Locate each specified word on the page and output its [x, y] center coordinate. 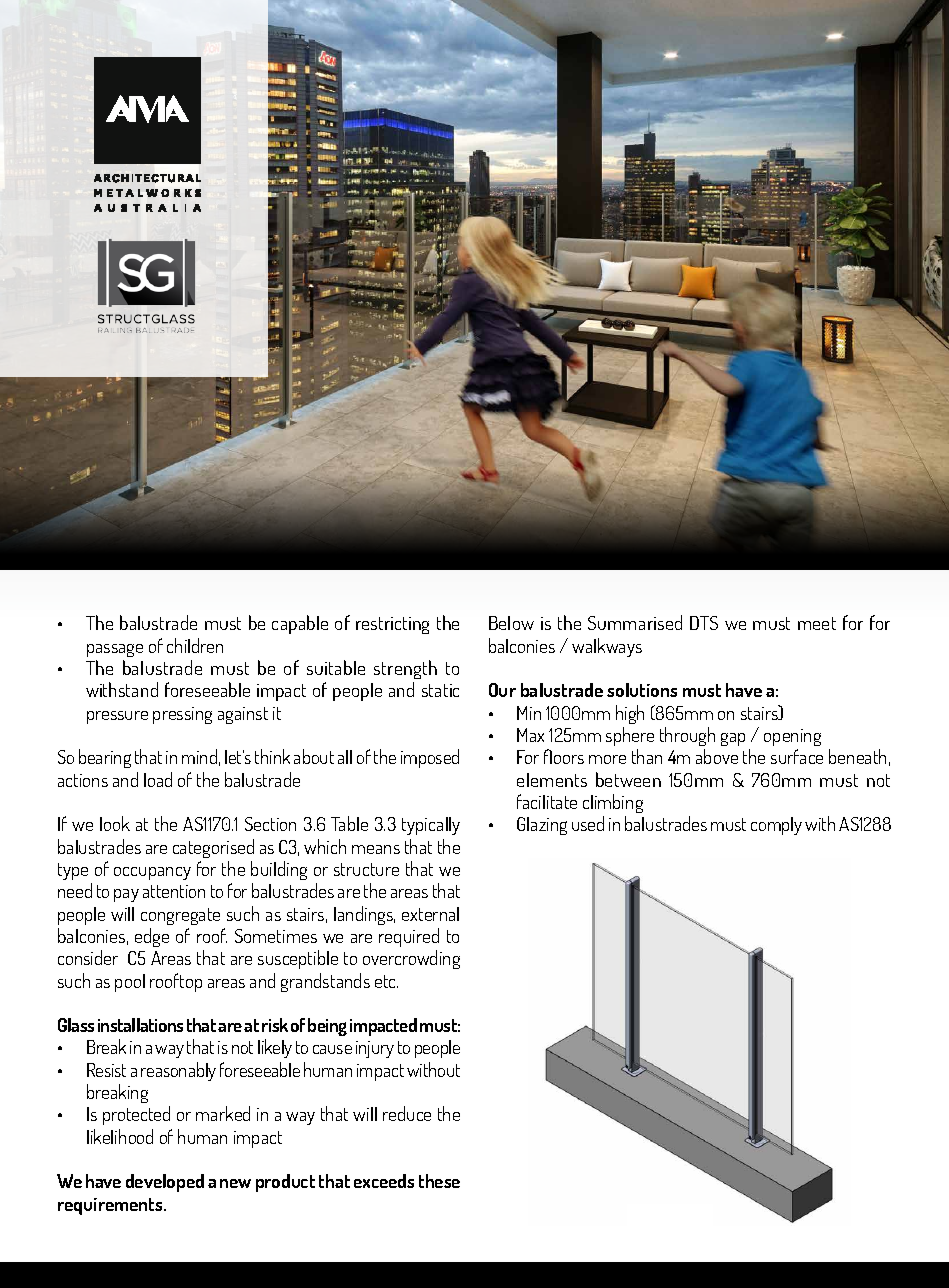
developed [165, 1183]
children [195, 645]
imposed [430, 758]
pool [130, 983]
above [717, 756]
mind [199, 756]
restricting [392, 625]
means [376, 849]
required [409, 937]
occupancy [152, 873]
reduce [407, 1113]
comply [776, 826]
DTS [704, 623]
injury [375, 1049]
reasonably [178, 1071]
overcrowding [411, 959]
